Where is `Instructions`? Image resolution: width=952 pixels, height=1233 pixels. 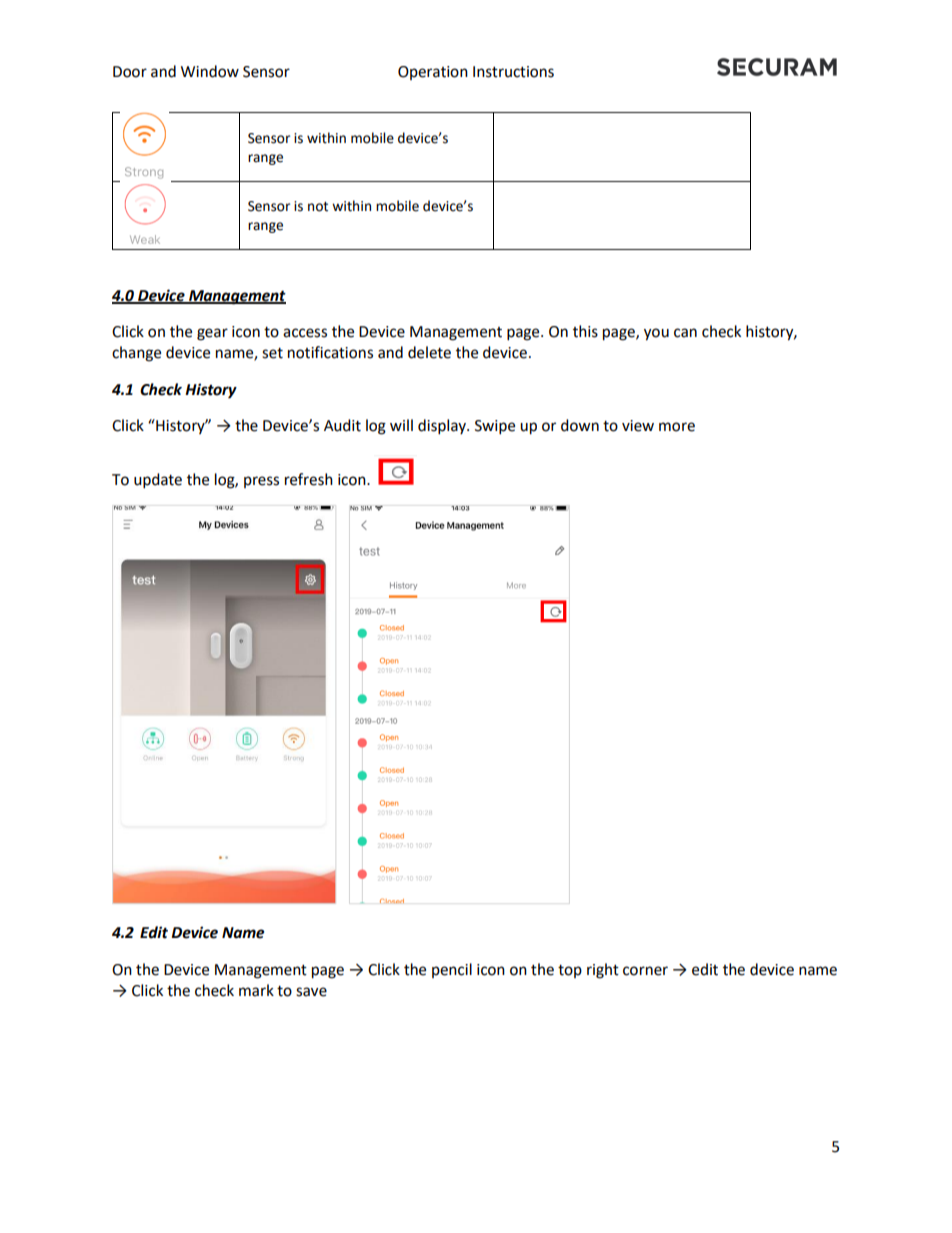
Instructions is located at coordinates (513, 72).
